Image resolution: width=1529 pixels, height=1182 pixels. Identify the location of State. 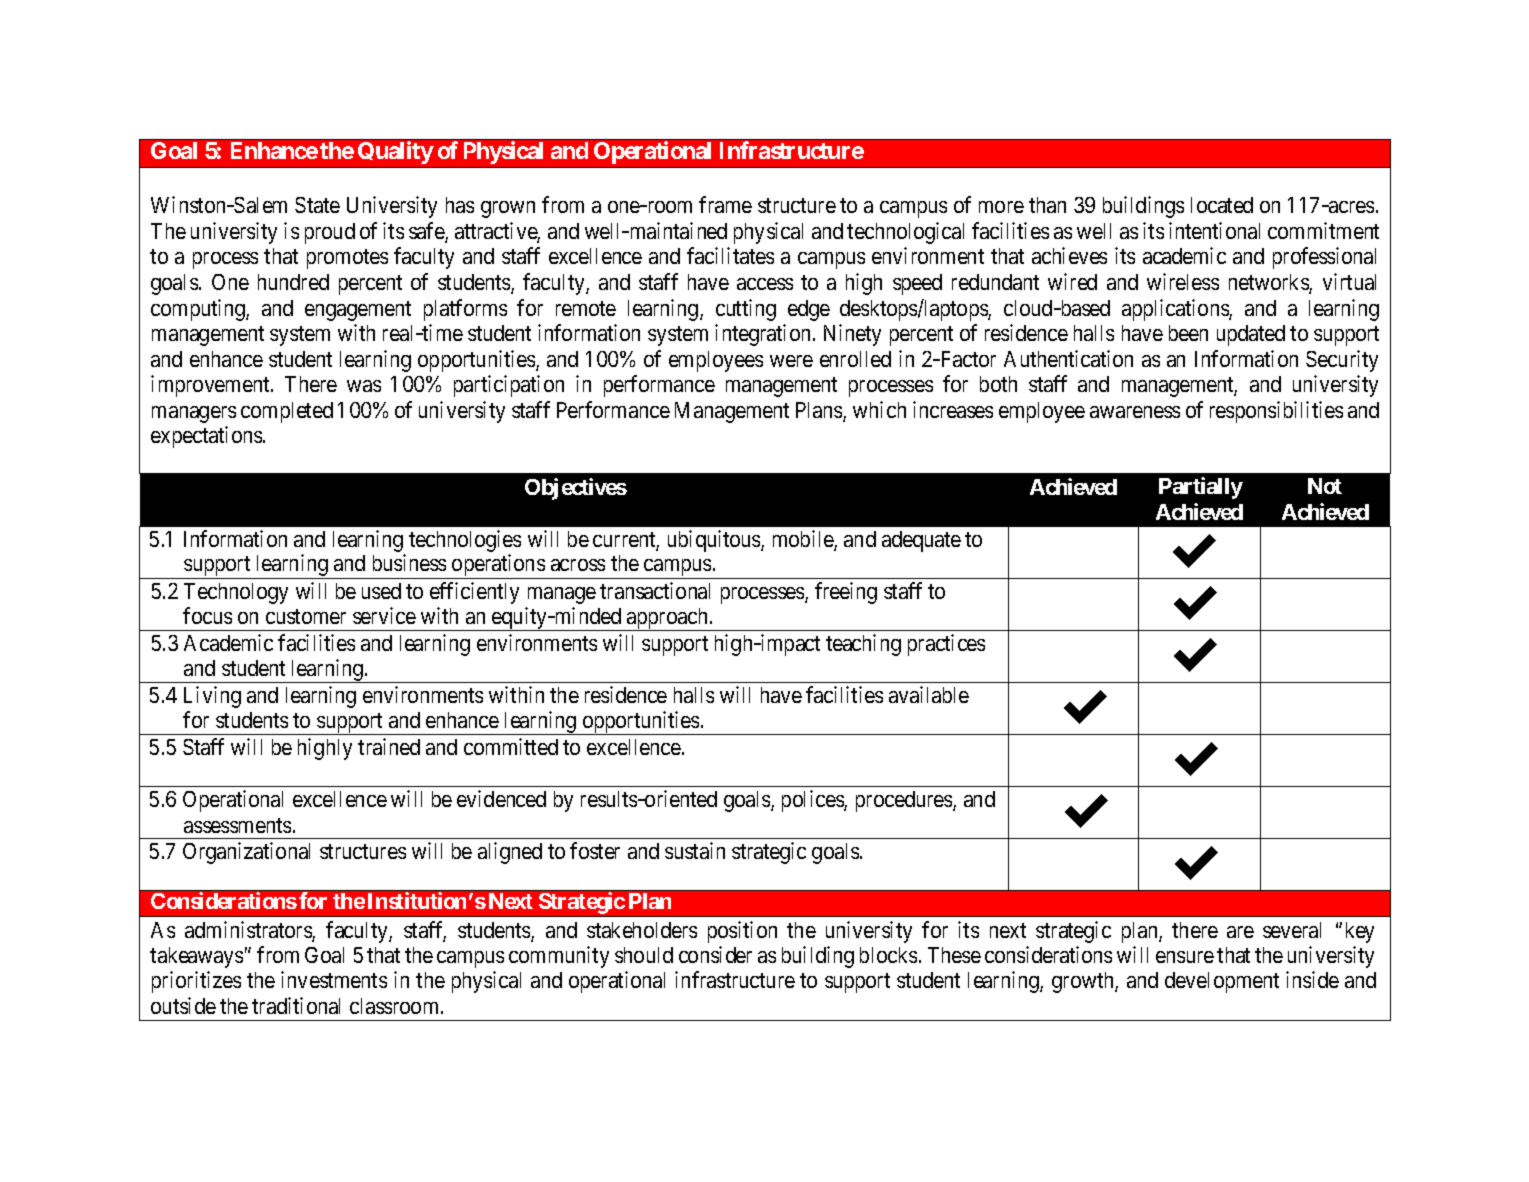
(317, 205).
